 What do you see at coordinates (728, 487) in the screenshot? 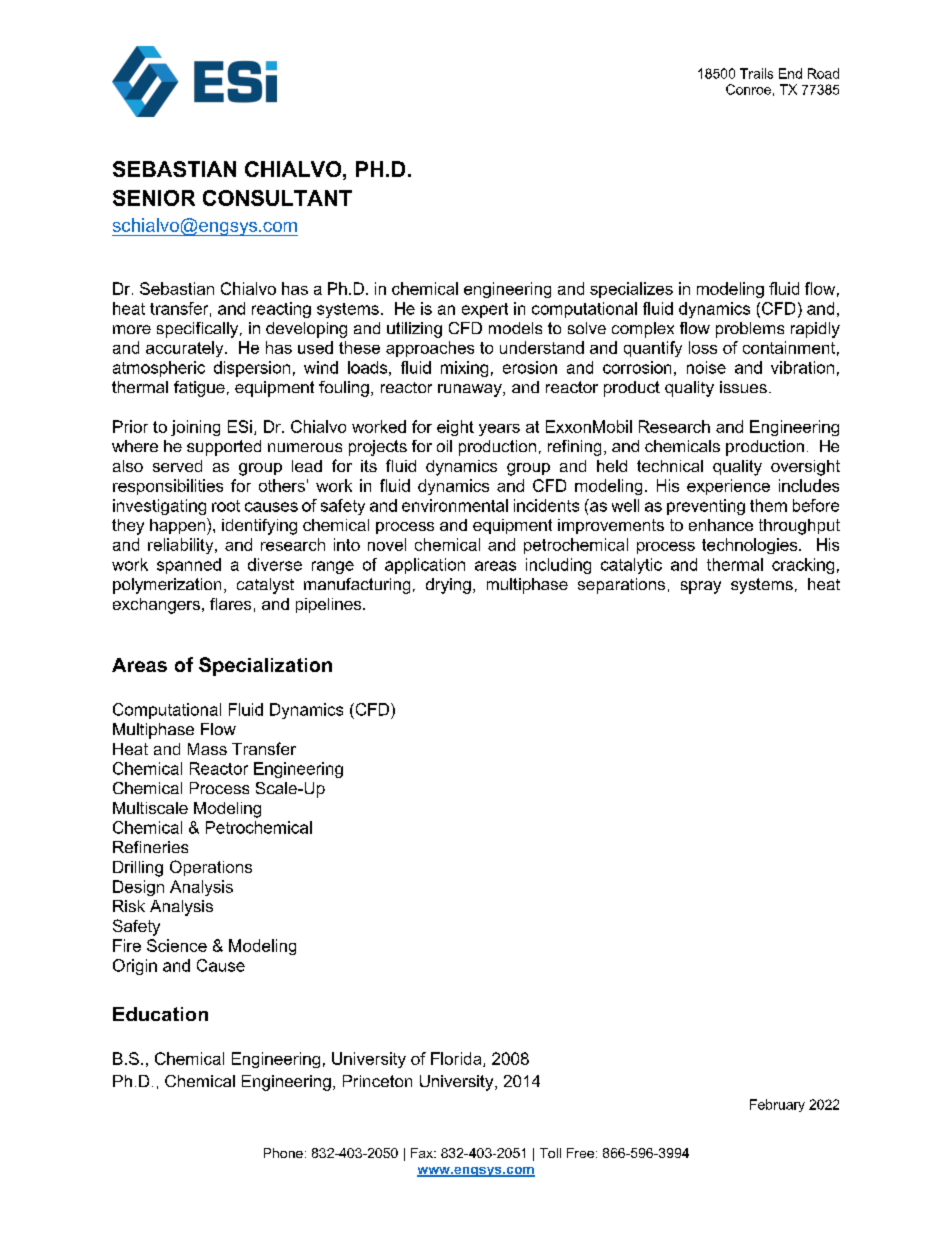
I see `experience` at bounding box center [728, 487].
